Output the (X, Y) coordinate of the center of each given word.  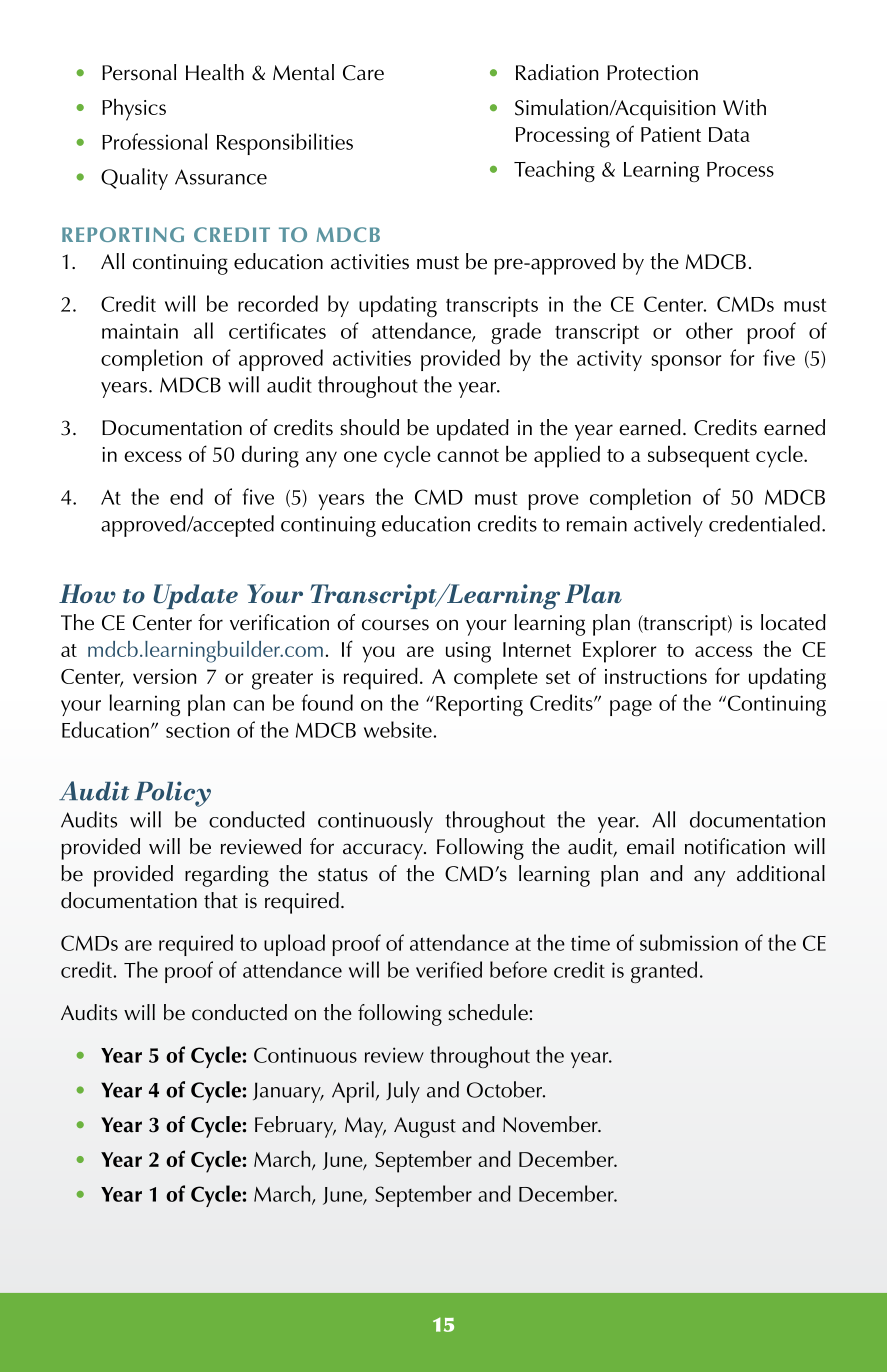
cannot (468, 455)
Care (363, 73)
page (631, 708)
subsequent (699, 456)
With (744, 107)
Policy (172, 794)
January (288, 1092)
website (399, 729)
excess (153, 456)
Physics (134, 109)
